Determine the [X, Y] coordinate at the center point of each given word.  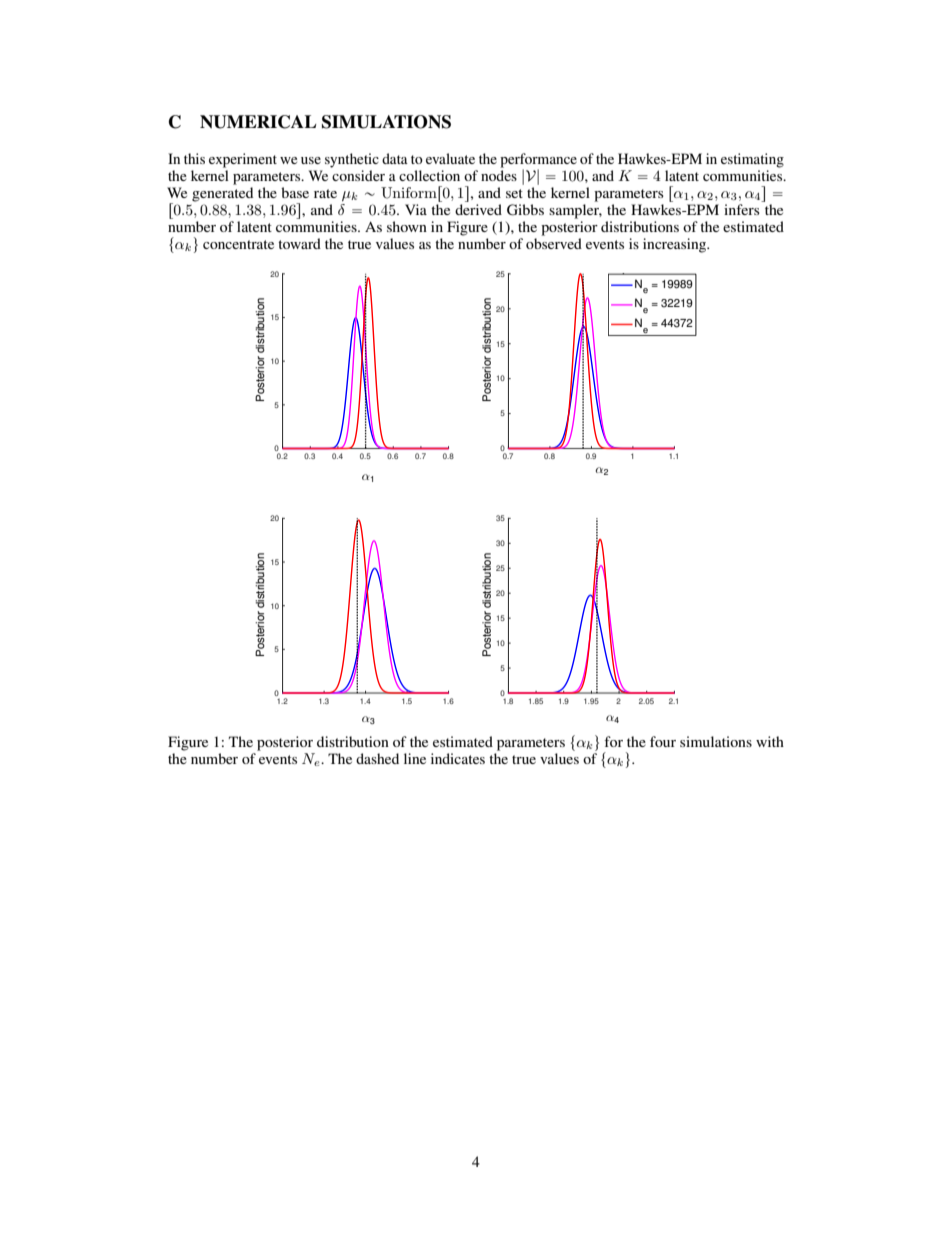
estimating [752, 160]
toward [299, 243]
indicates [458, 758]
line [415, 758]
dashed [377, 758]
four [663, 741]
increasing [676, 245]
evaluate [450, 158]
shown [407, 226]
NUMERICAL [258, 122]
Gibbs [525, 210]
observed [554, 242]
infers [743, 208]
